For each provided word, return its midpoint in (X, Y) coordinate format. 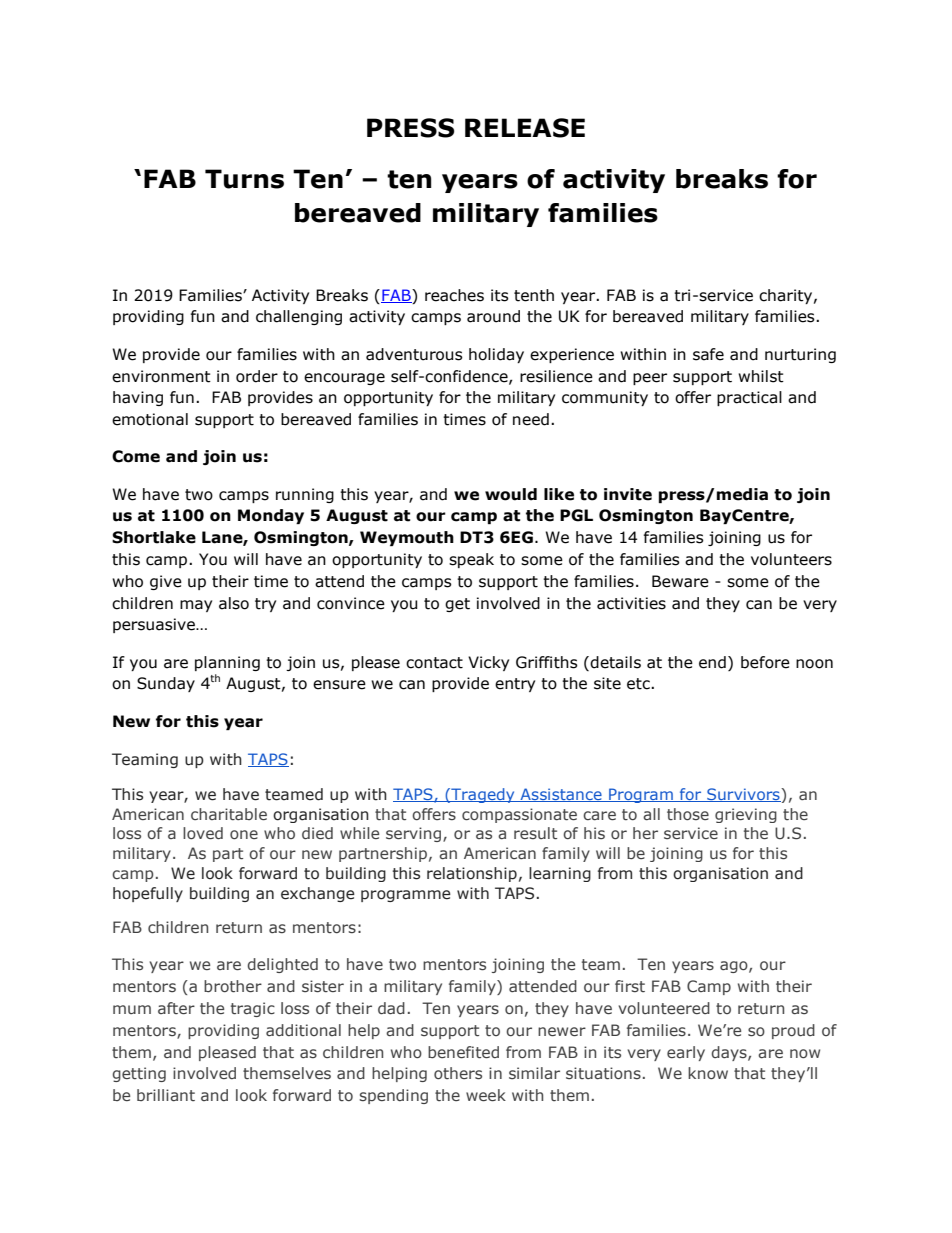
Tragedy (483, 795)
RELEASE (525, 128)
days (730, 1053)
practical (749, 398)
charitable (229, 814)
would (511, 494)
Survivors (743, 795)
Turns (244, 179)
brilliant (166, 1095)
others (458, 1073)
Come (136, 456)
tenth (534, 295)
